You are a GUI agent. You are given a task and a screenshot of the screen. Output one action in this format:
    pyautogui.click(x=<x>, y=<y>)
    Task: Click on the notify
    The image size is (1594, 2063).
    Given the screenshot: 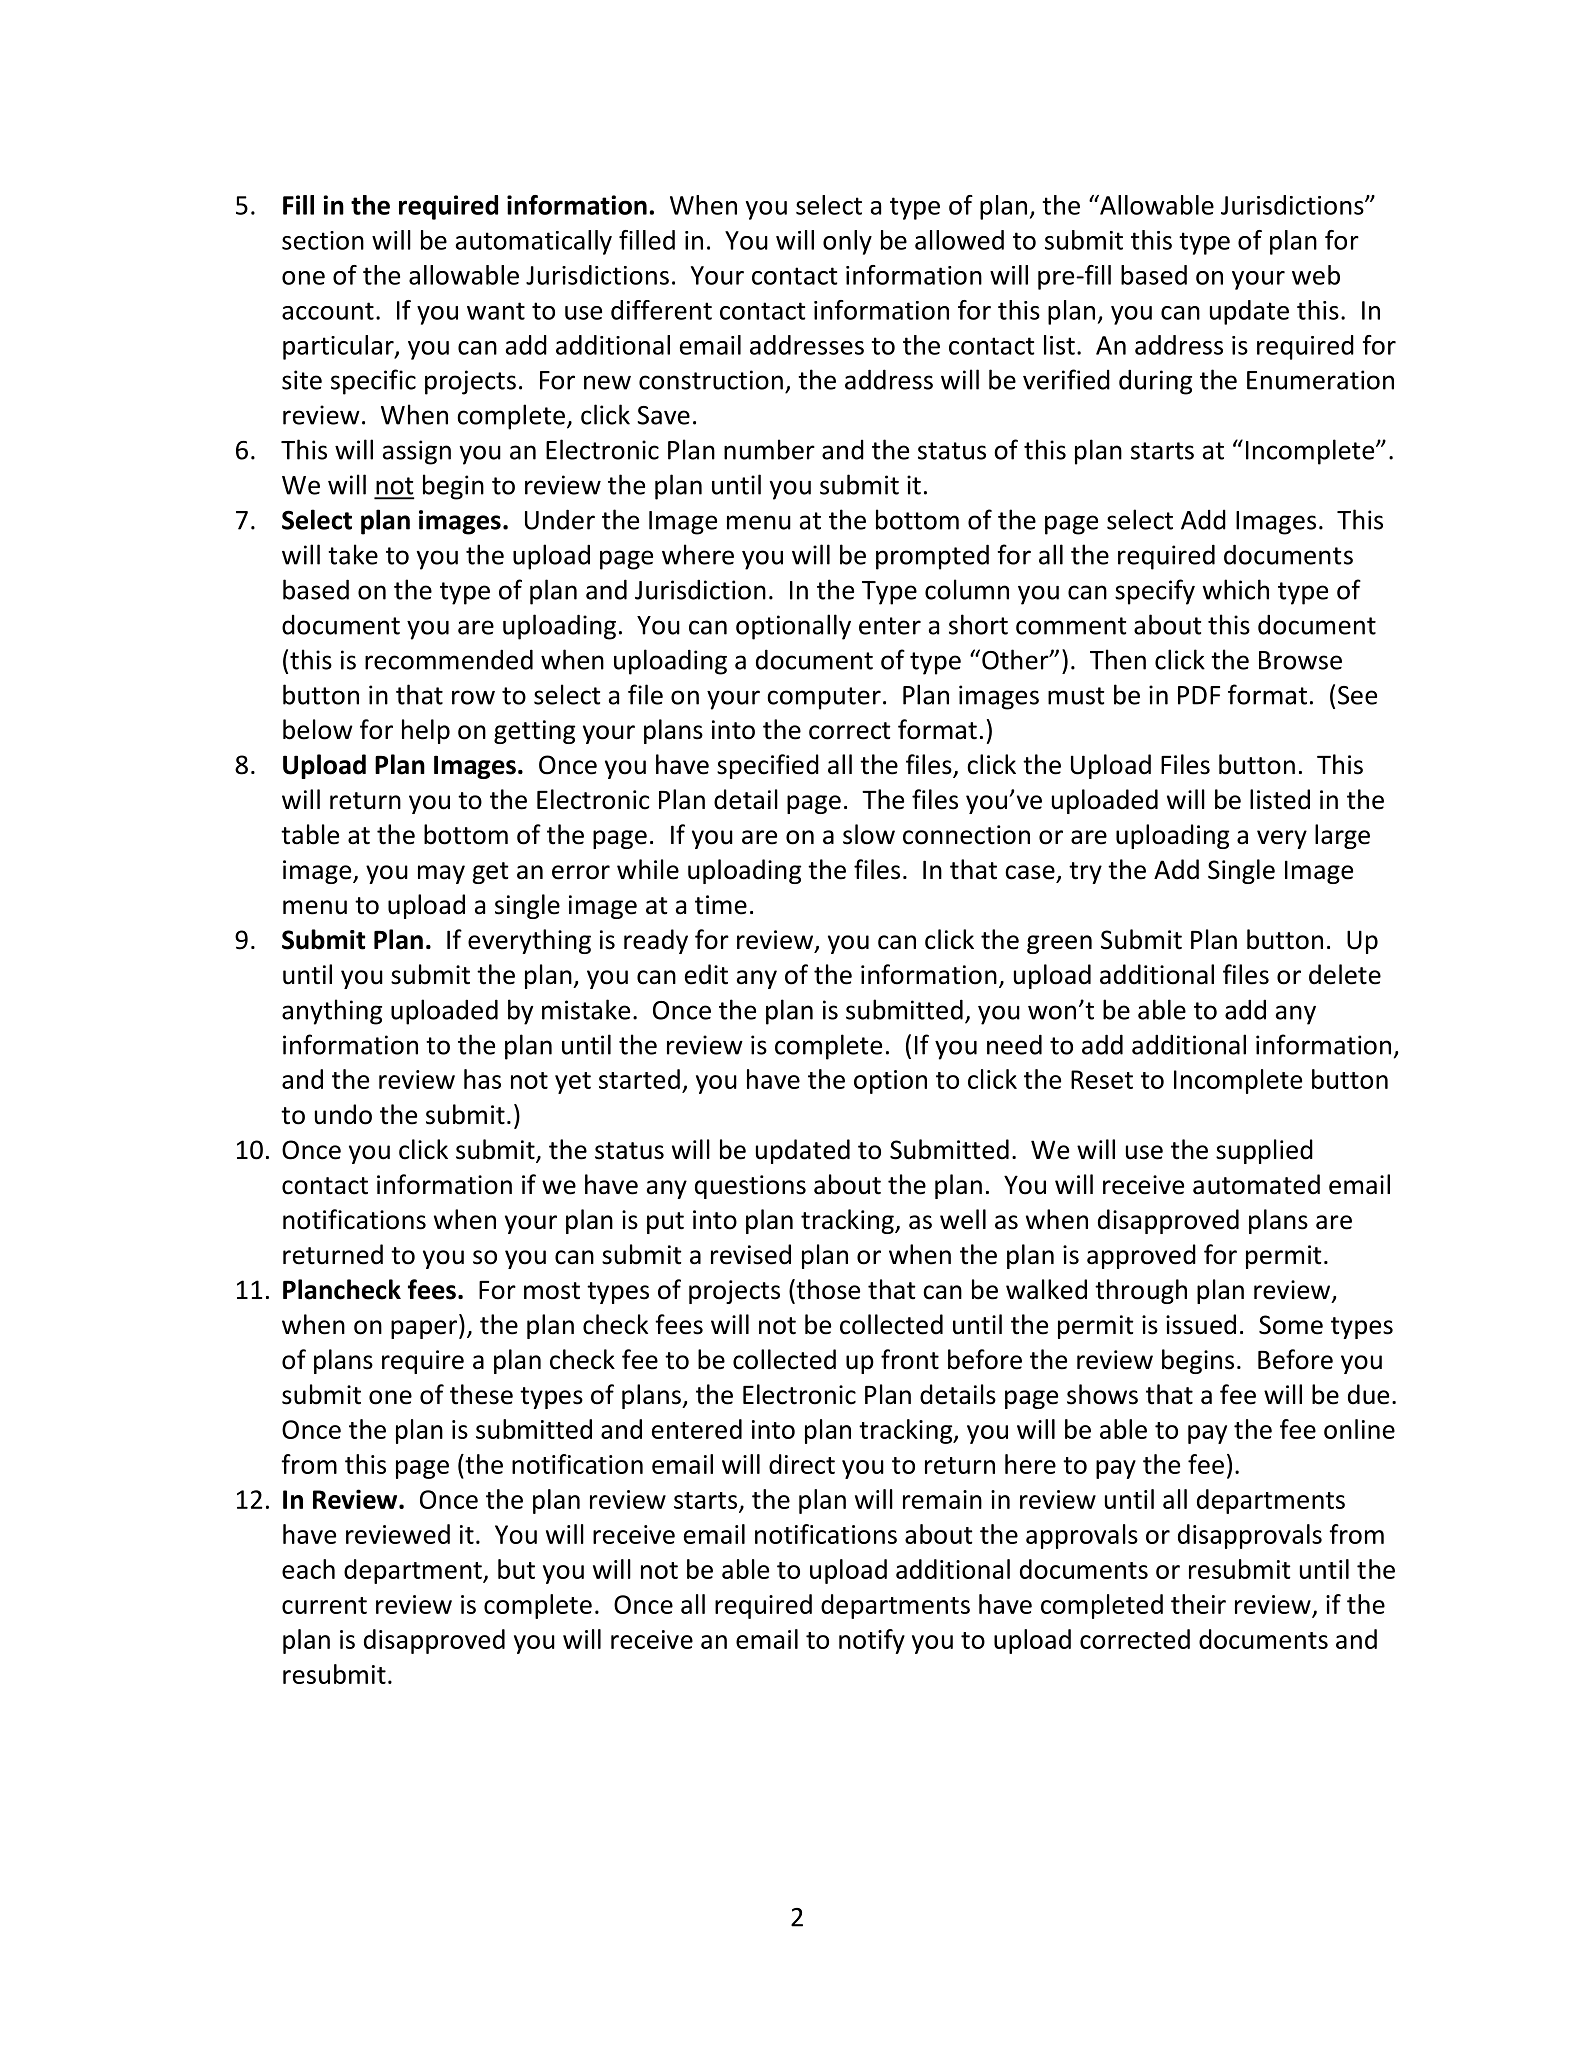 What is the action you would take?
    pyautogui.click(x=872, y=1641)
